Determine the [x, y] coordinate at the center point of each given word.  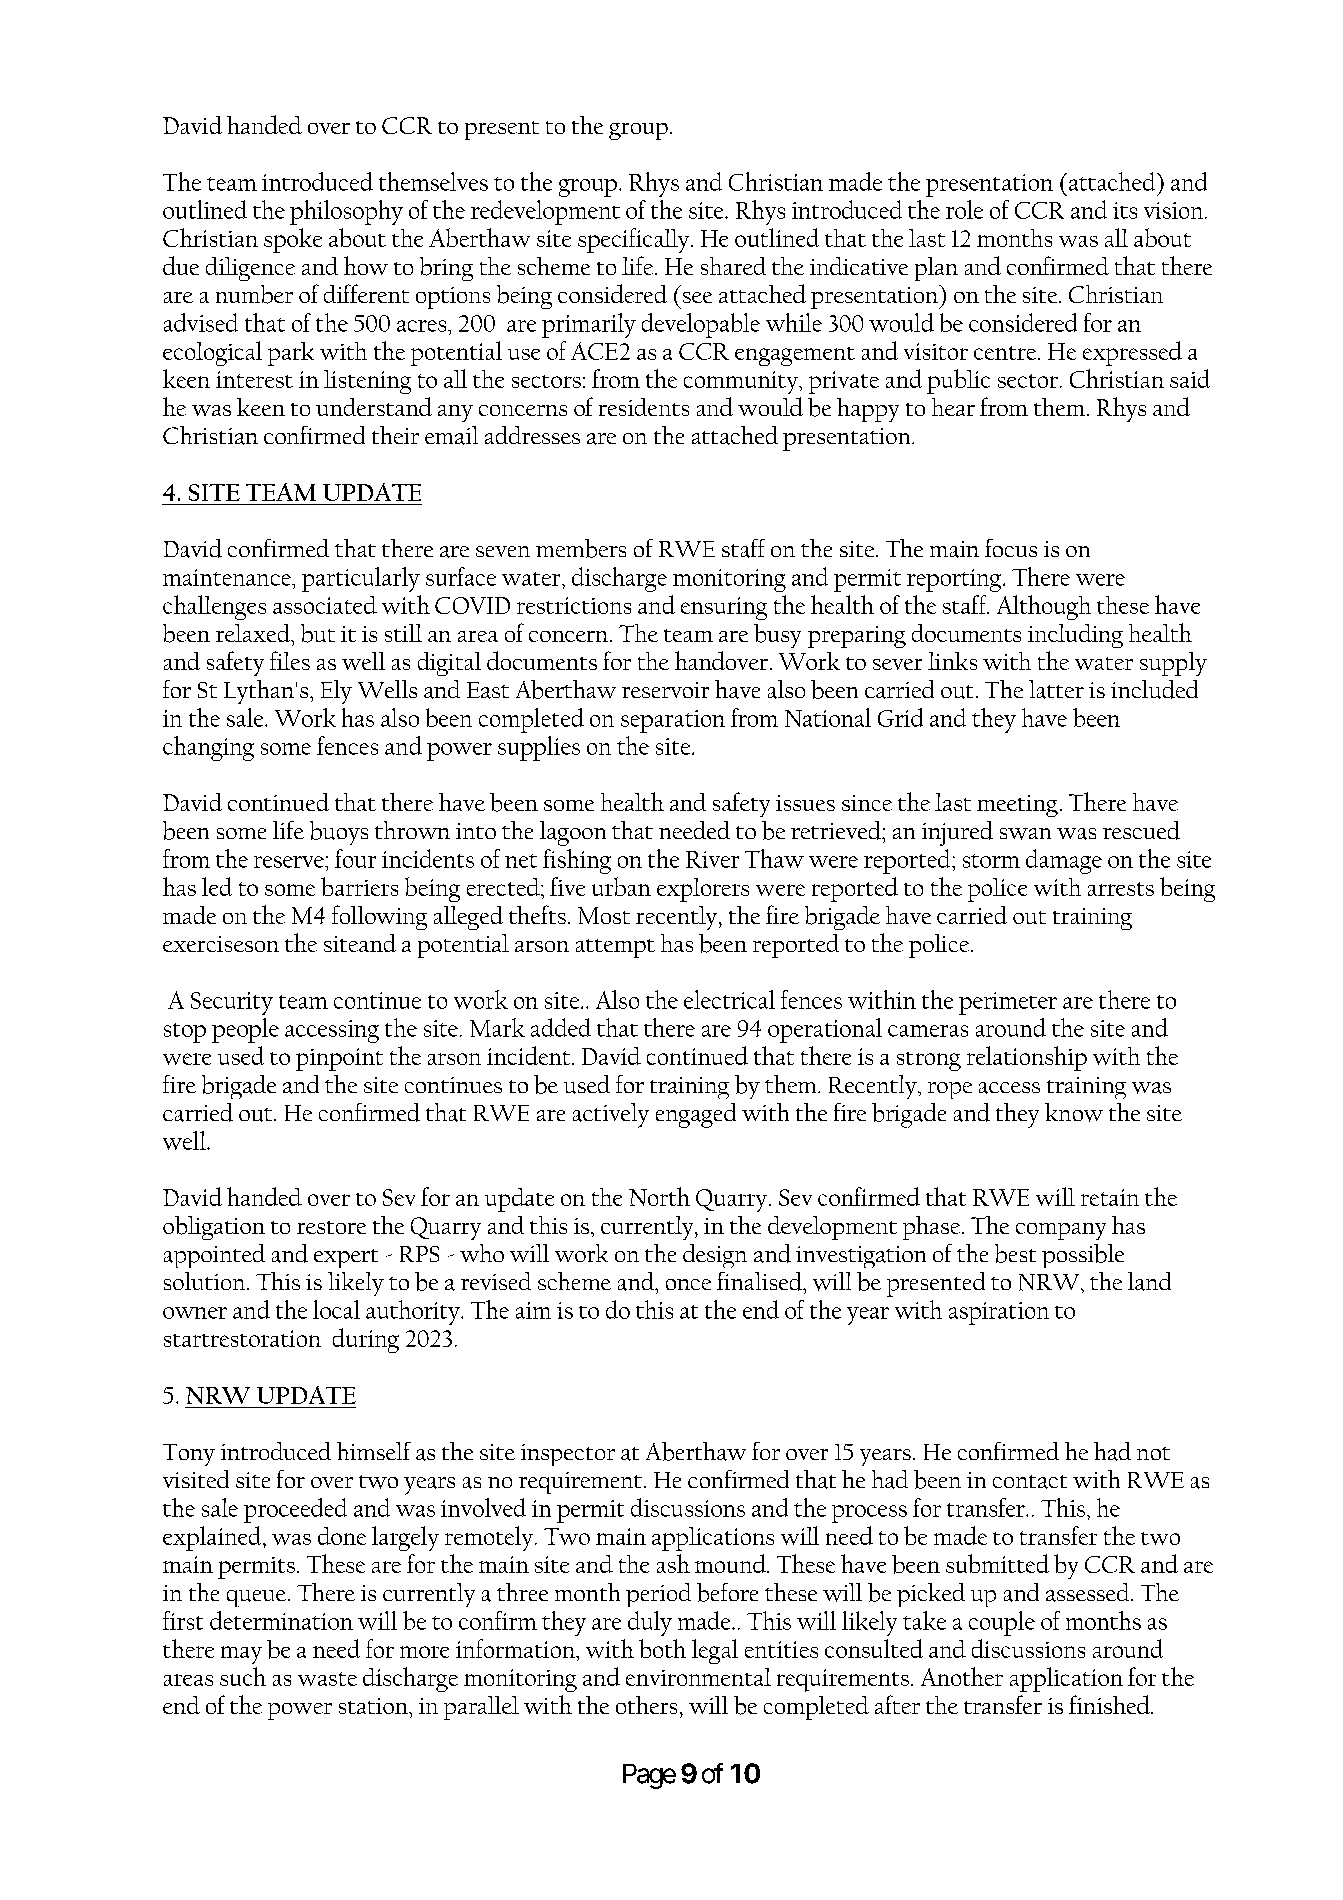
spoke [293, 240]
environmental [698, 1677]
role [964, 209]
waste [327, 1679]
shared [733, 266]
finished [1110, 1704]
